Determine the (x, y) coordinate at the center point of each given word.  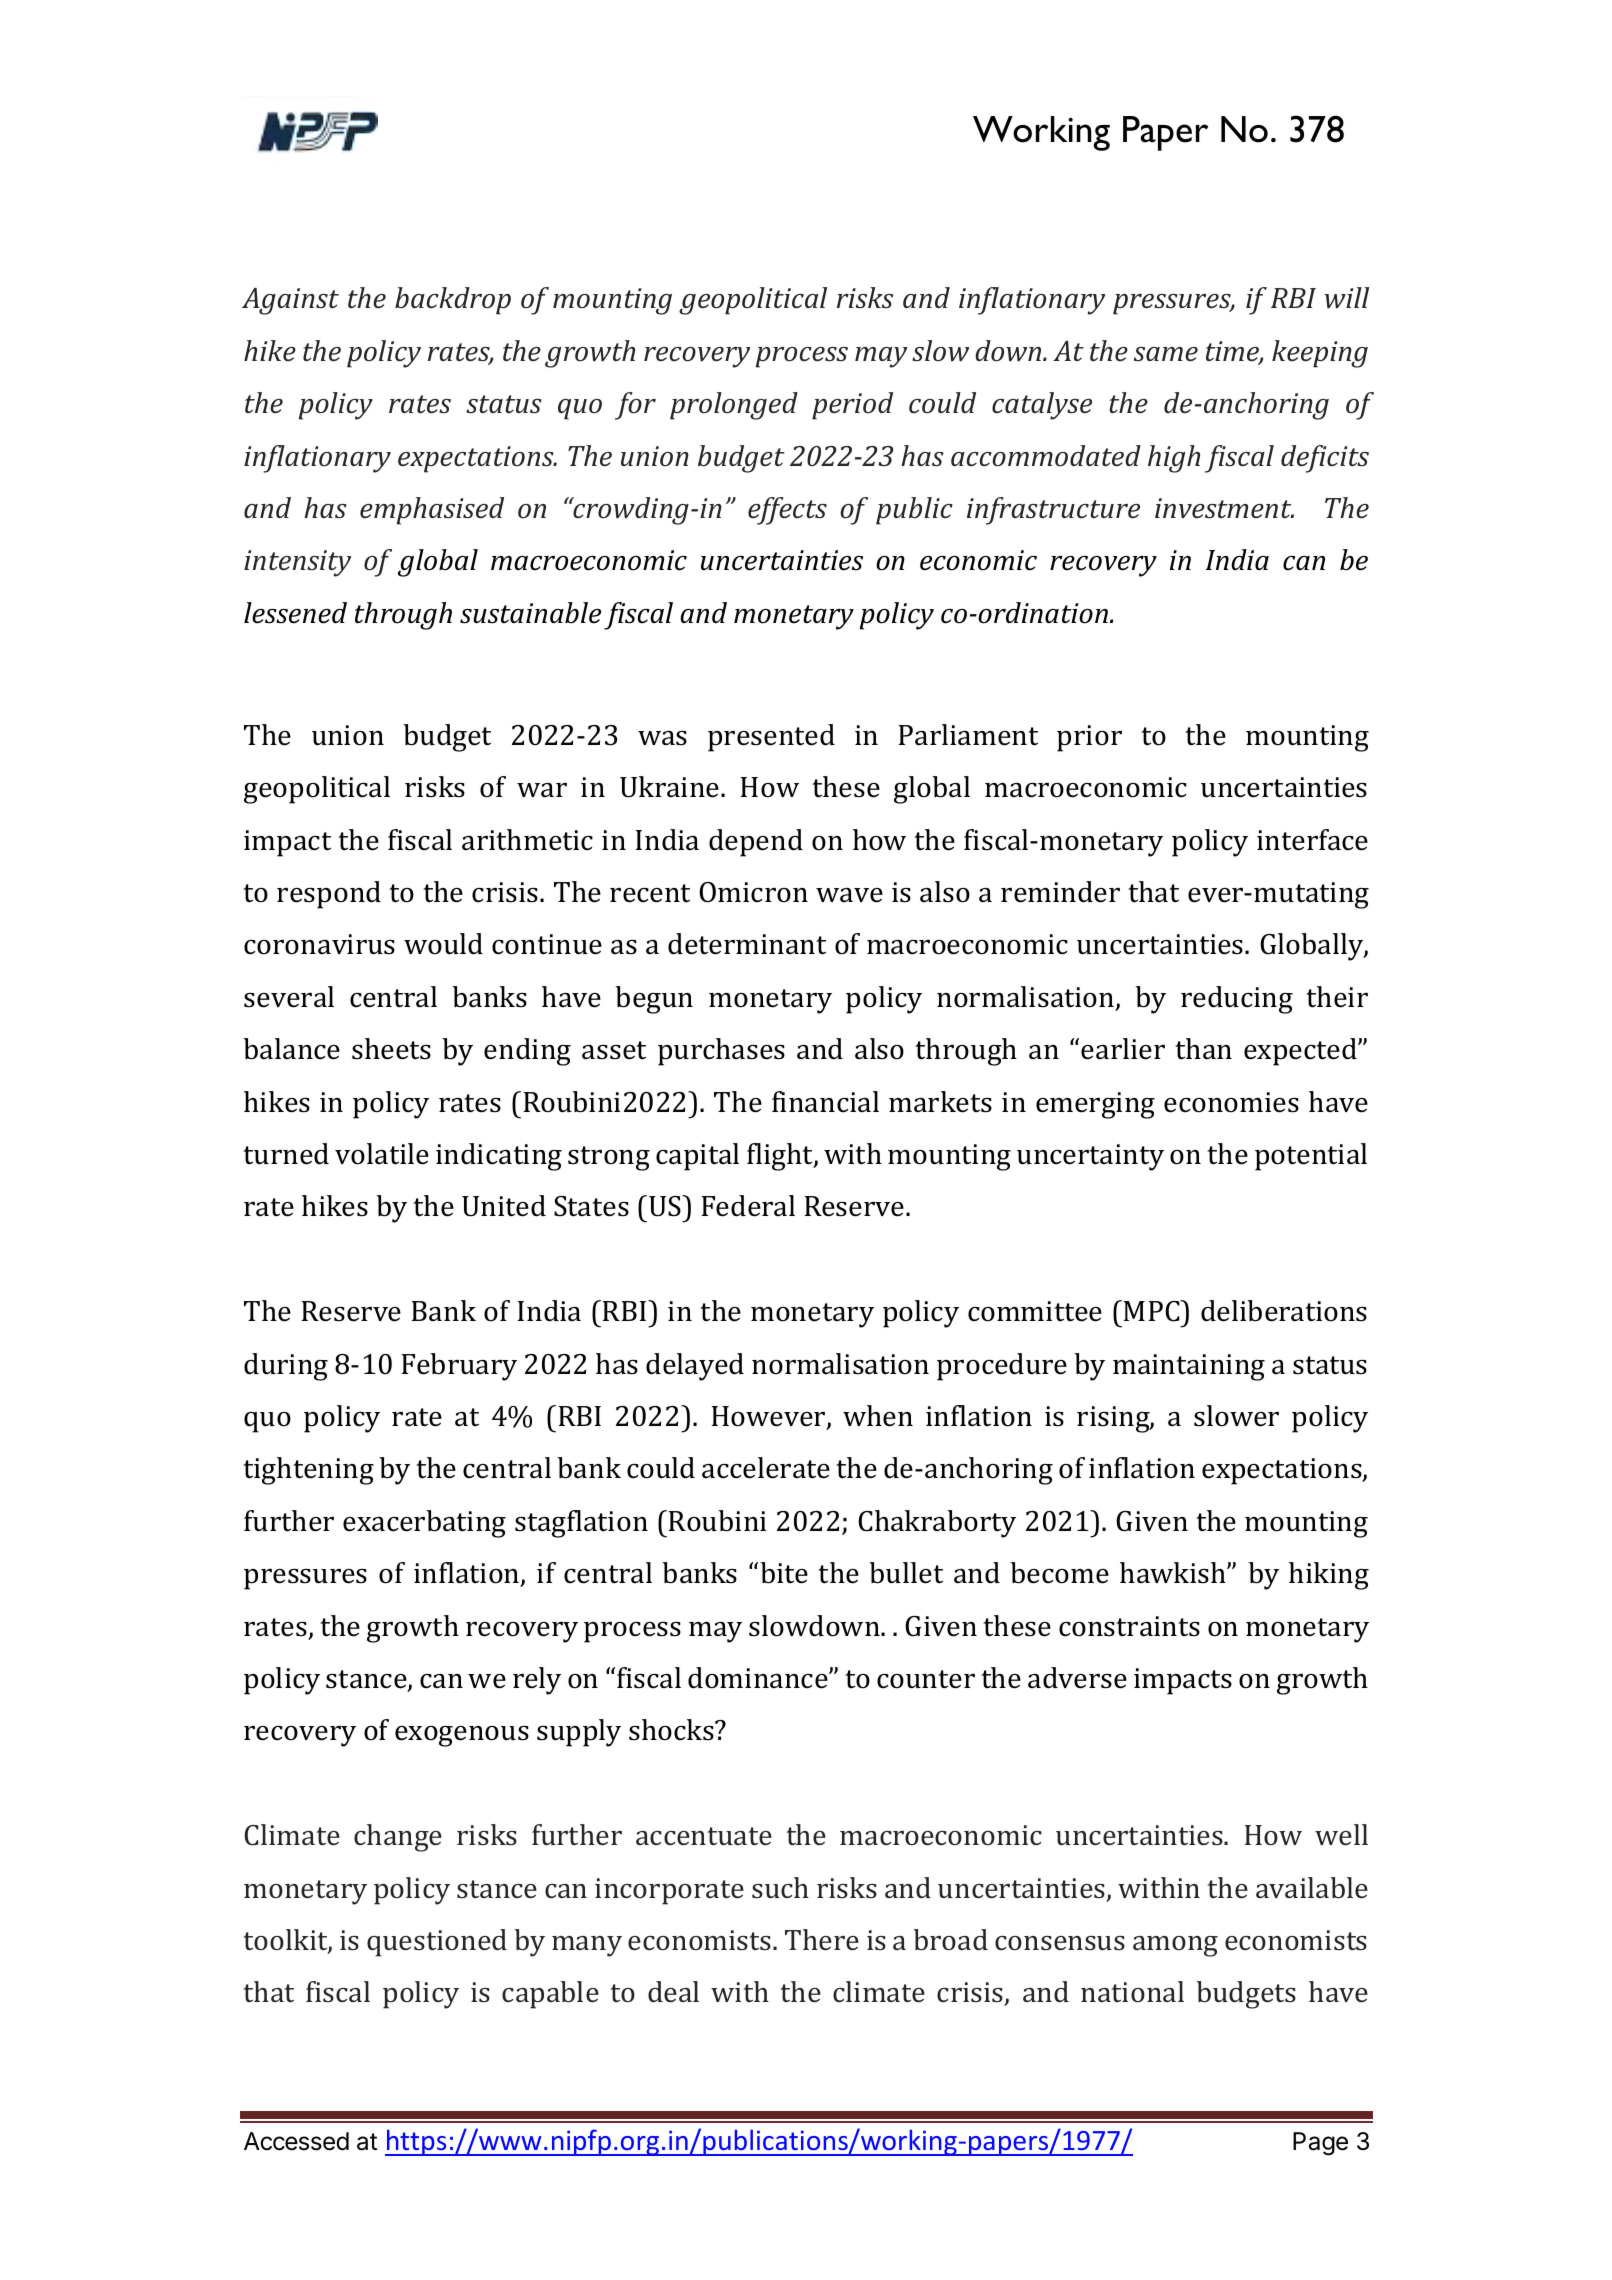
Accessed (296, 2141)
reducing (1237, 1000)
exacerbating (424, 1524)
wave (849, 895)
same (1166, 354)
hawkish (1174, 1573)
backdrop (453, 301)
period (852, 406)
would (443, 944)
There (822, 1939)
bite (784, 1573)
